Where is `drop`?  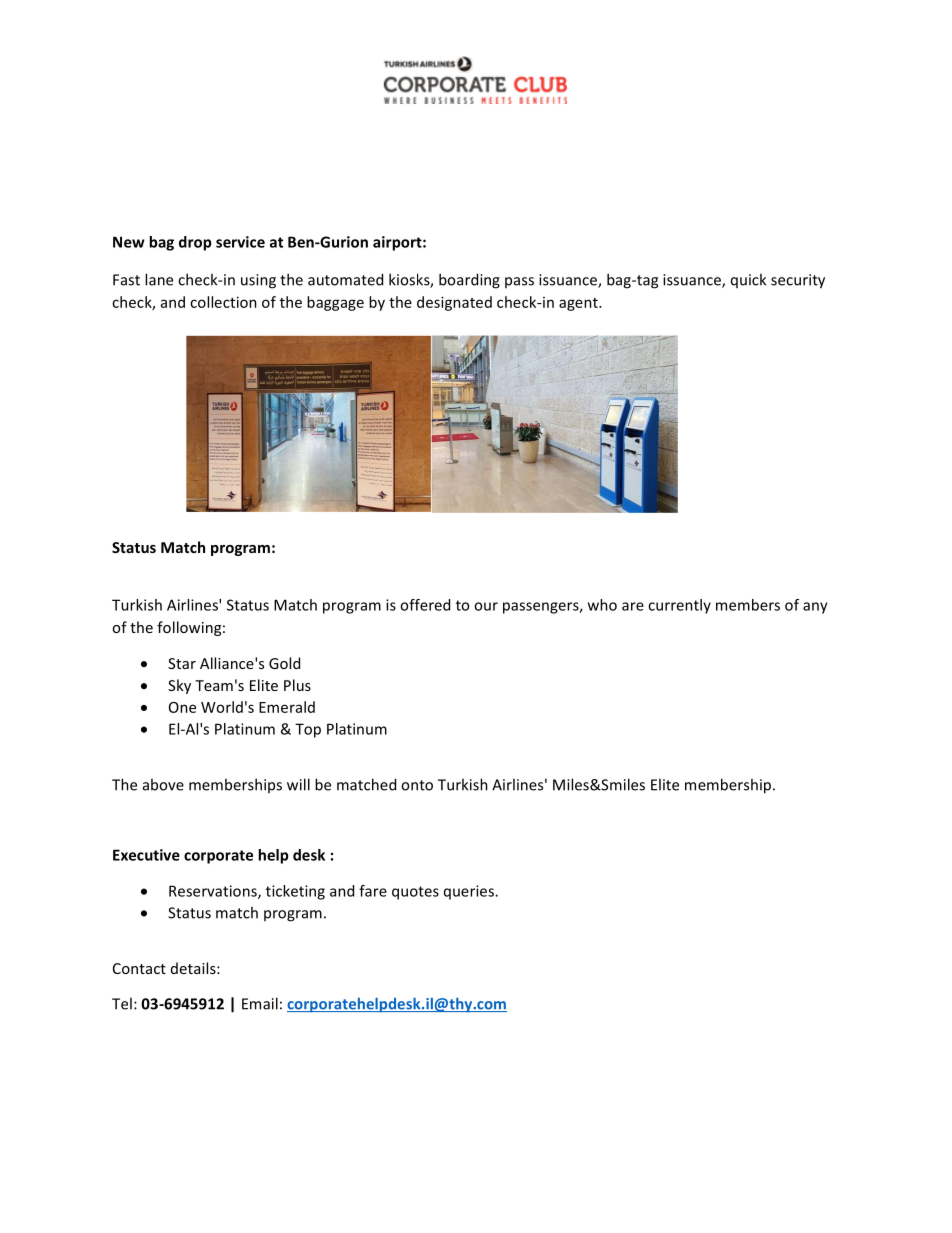
drop is located at coordinates (195, 243).
